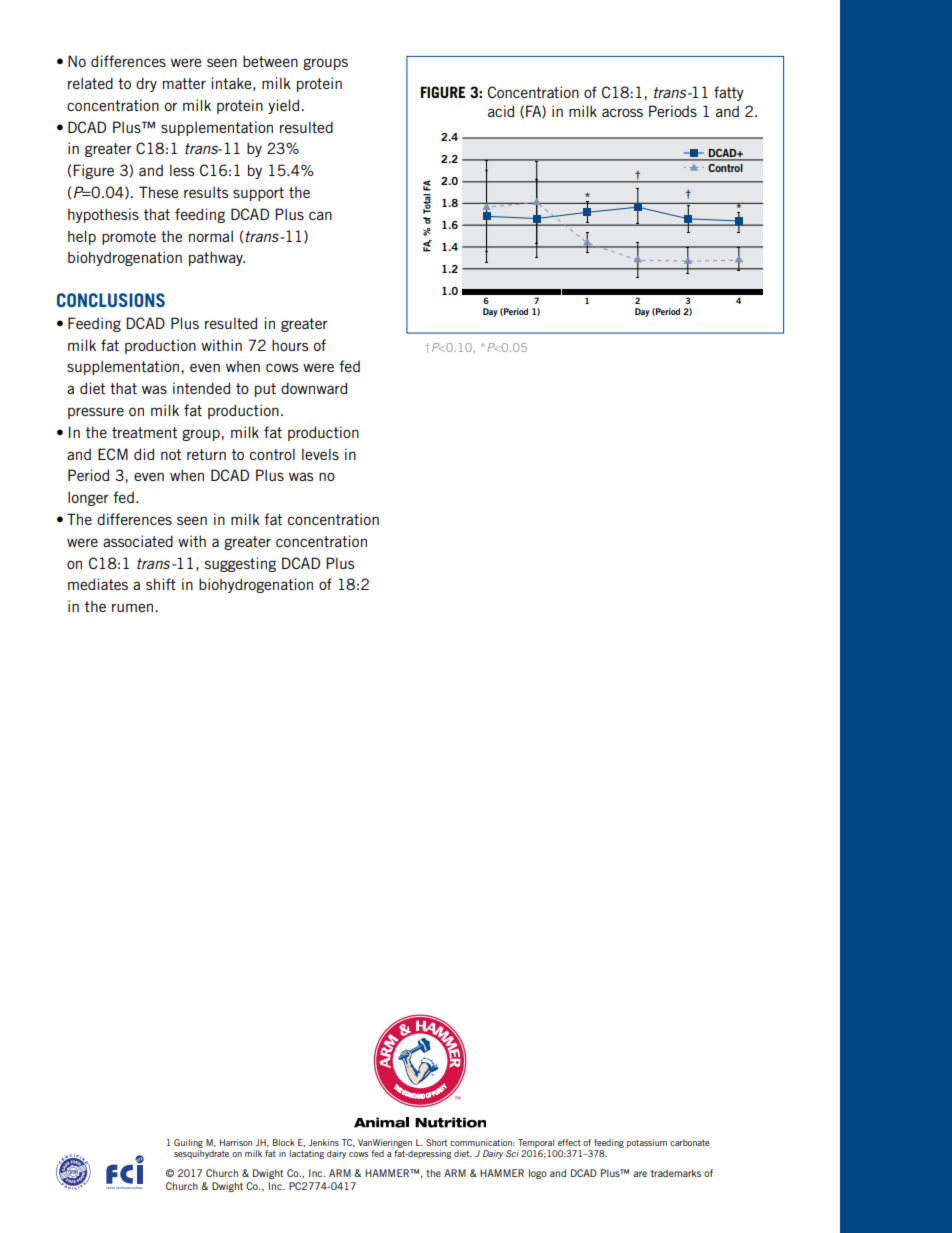 Image resolution: width=952 pixels, height=1233 pixels. What do you see at coordinates (622, 112) in the image?
I see `across` at bounding box center [622, 112].
